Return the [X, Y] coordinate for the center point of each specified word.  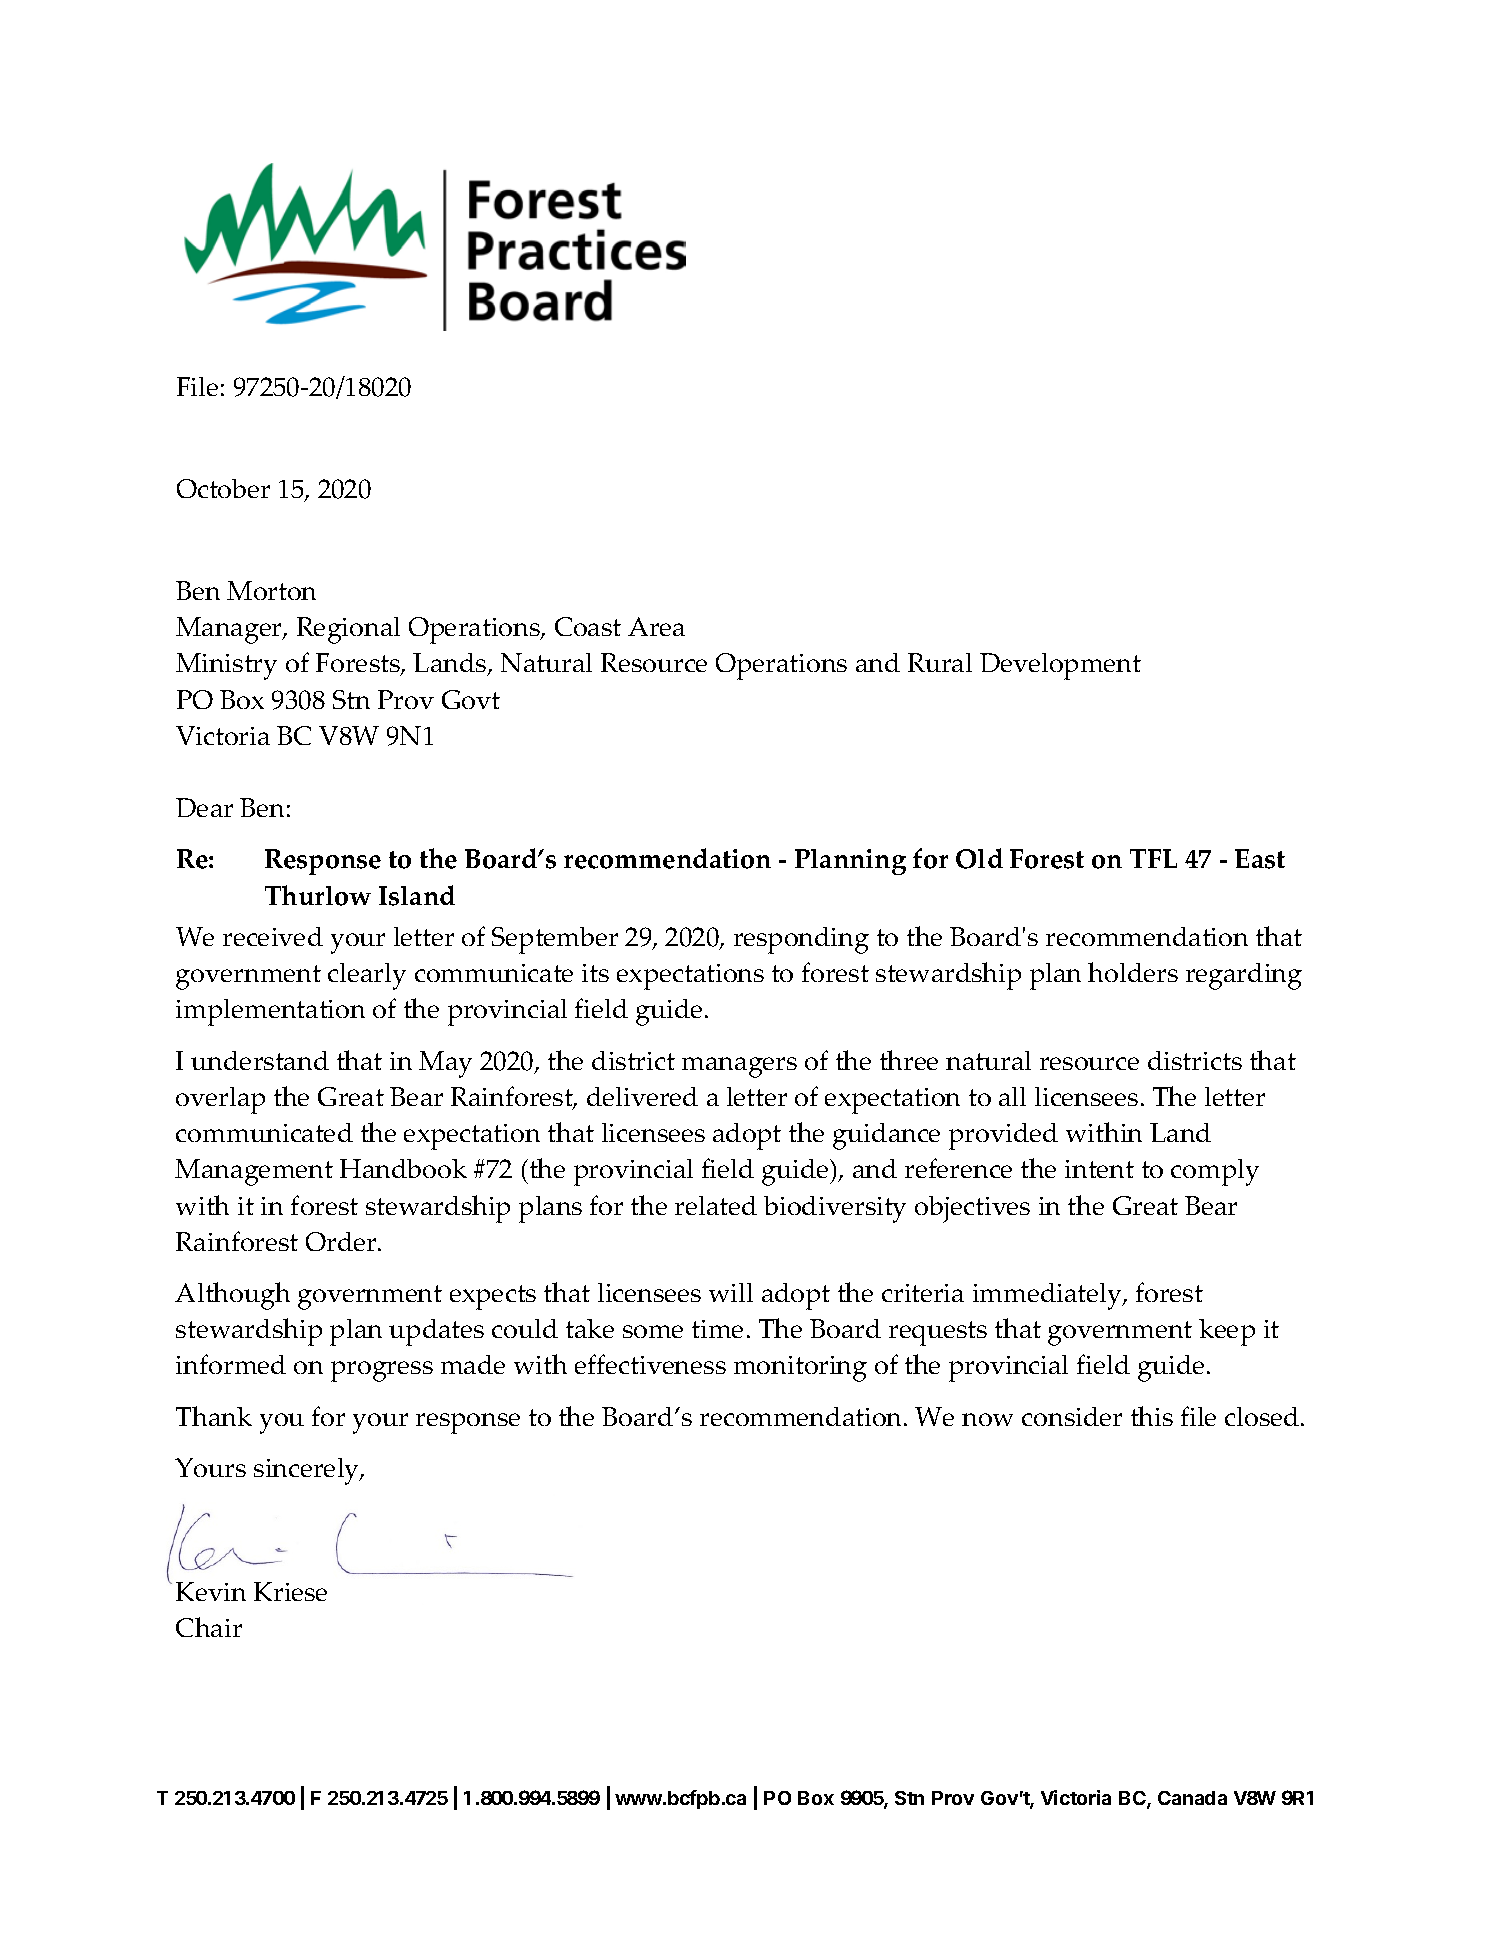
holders [1133, 972]
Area [656, 626]
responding [801, 940]
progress [382, 1371]
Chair [209, 1627]
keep [1227, 1332]
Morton [271, 590]
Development [1060, 666]
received [273, 936]
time [717, 1329]
